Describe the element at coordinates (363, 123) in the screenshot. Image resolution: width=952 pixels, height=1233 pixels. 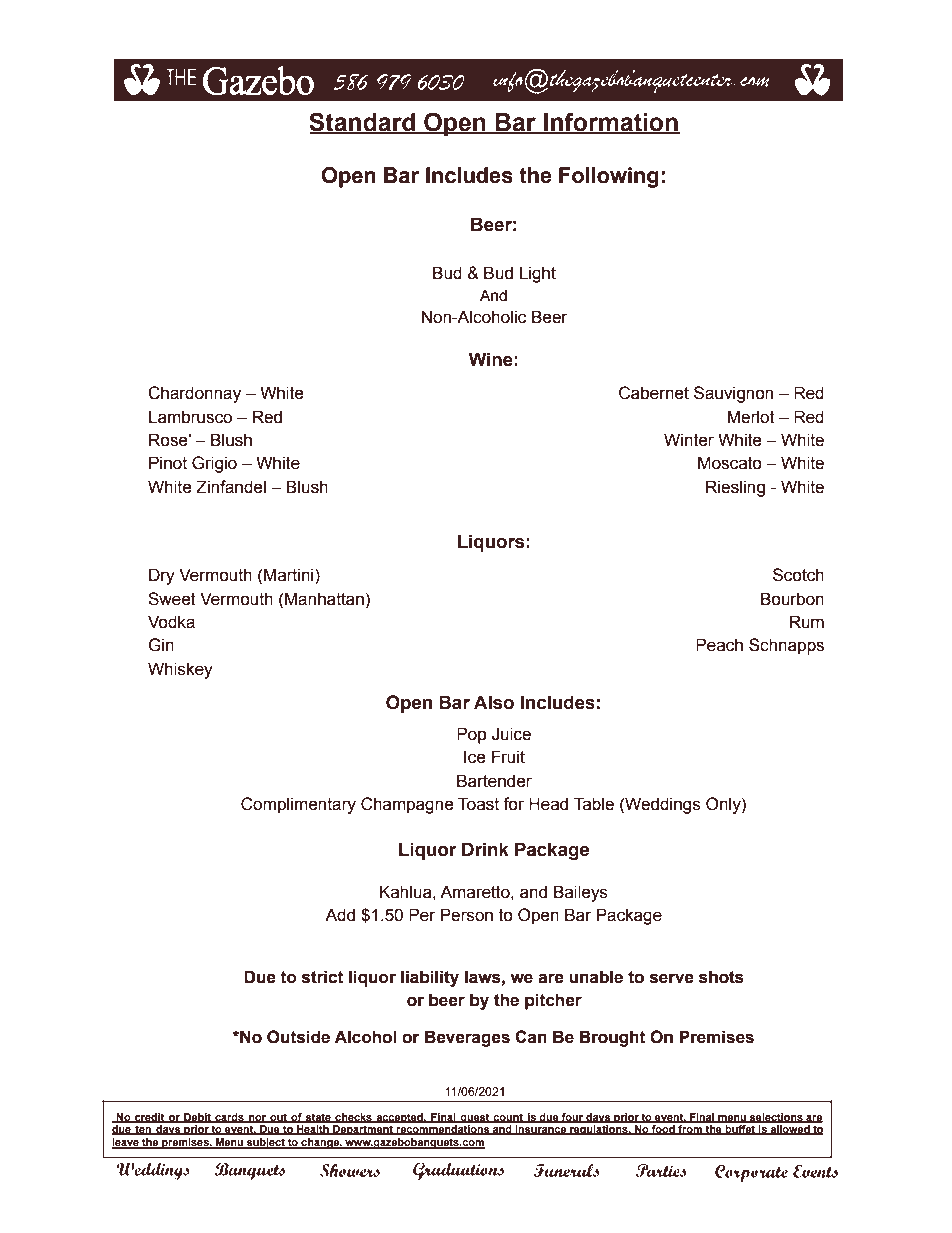
I see `Standard` at that location.
